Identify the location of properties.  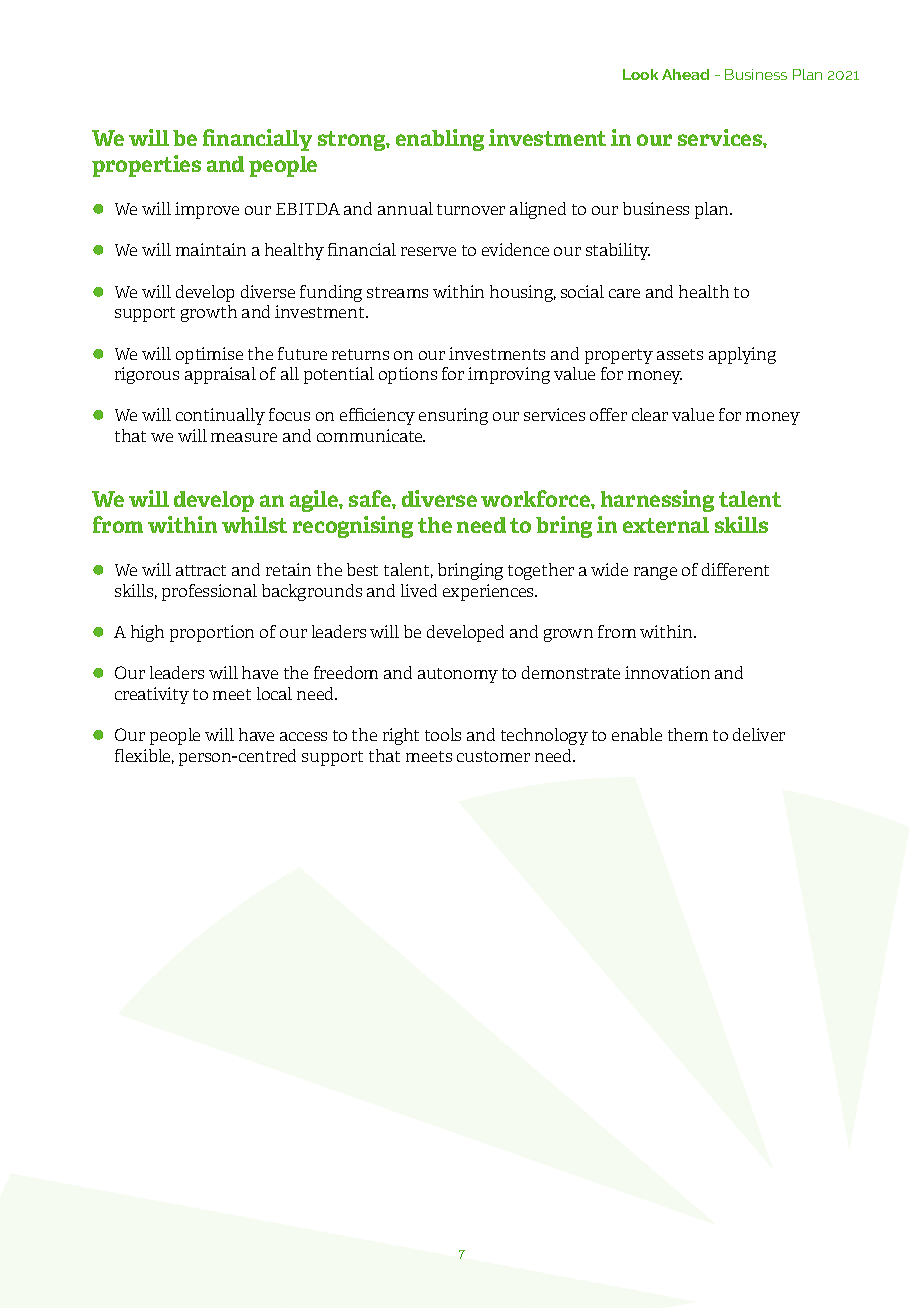
(146, 166).
